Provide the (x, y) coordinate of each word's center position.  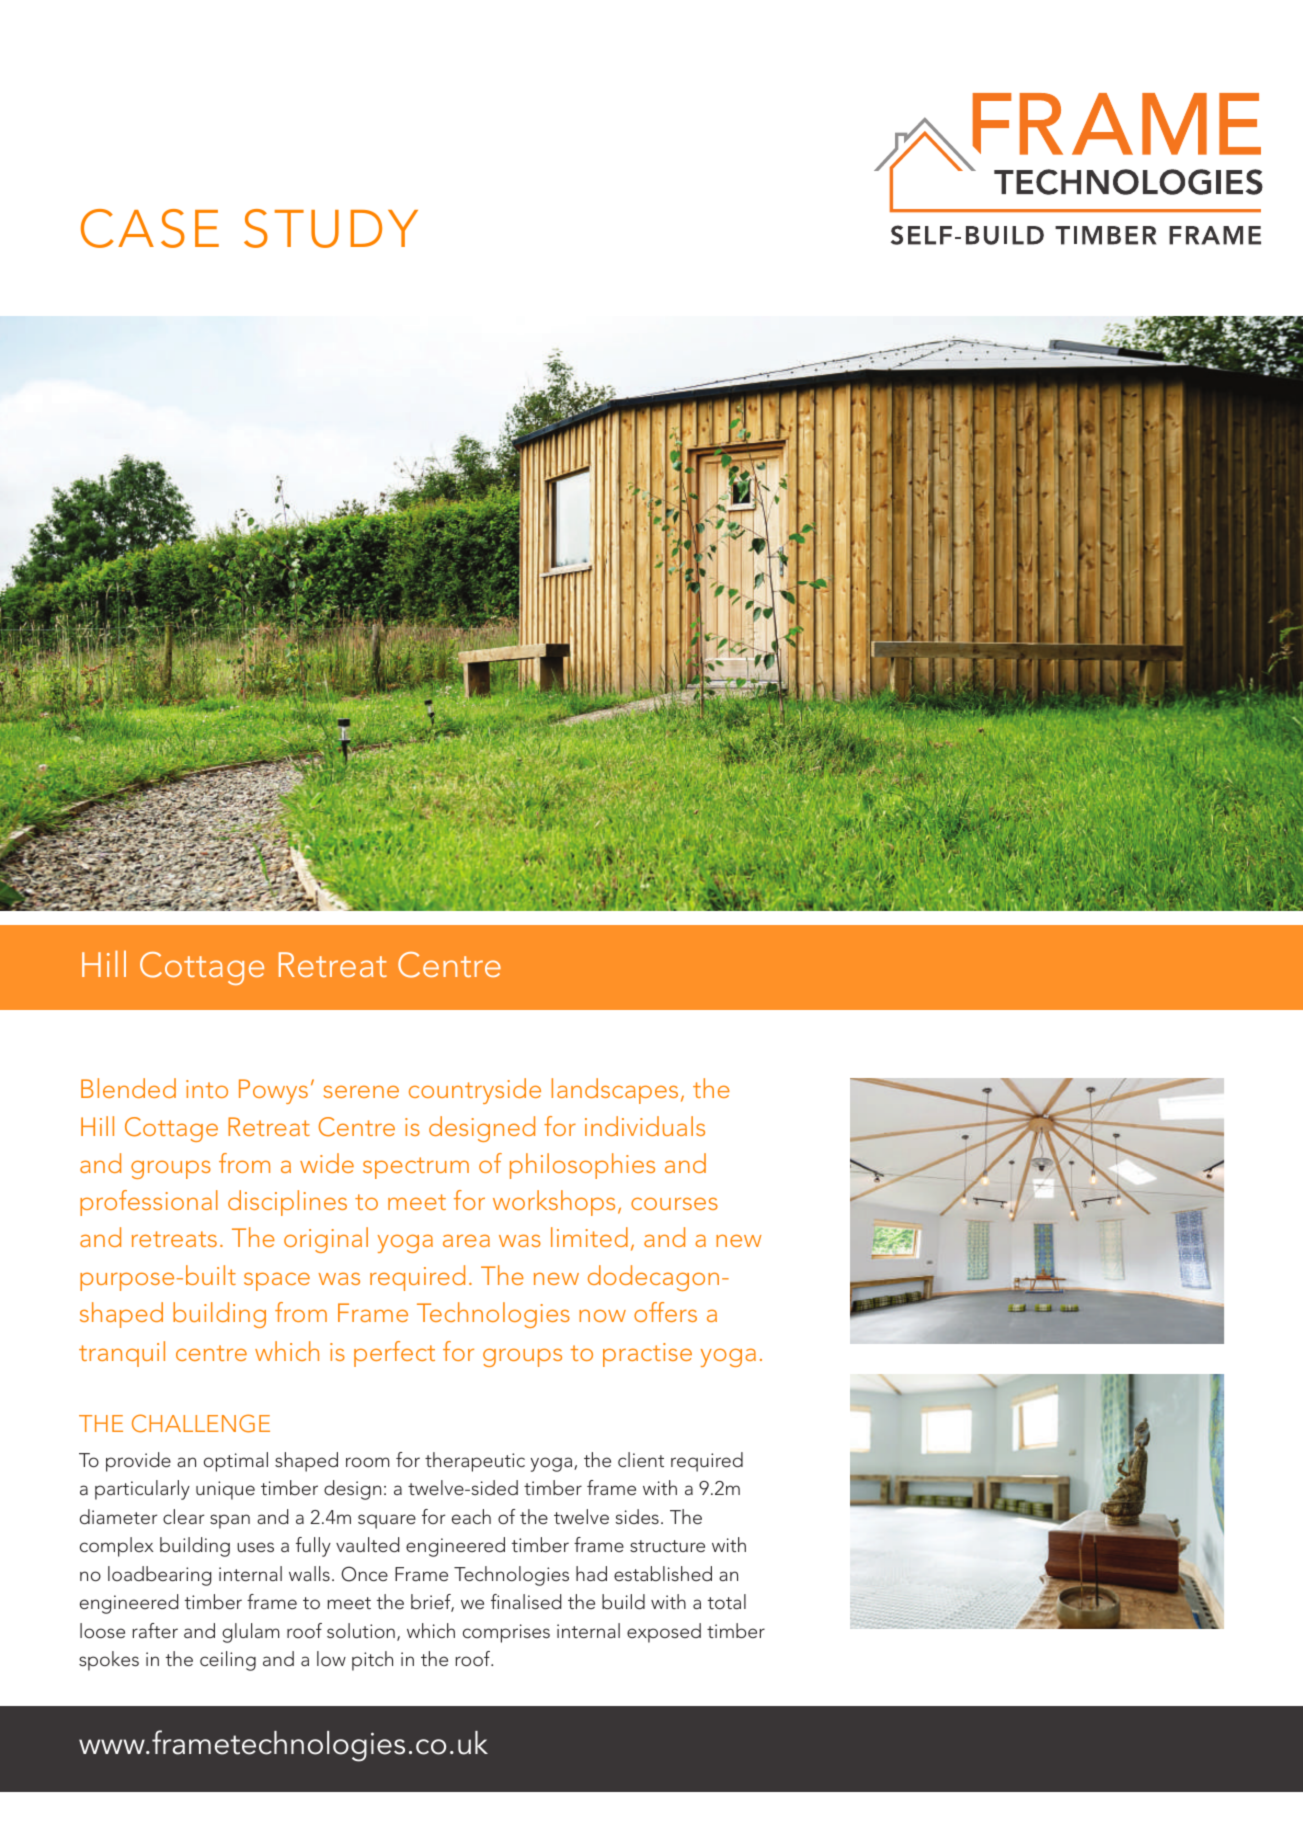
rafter (155, 1630)
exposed (664, 1633)
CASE (150, 228)
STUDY (331, 228)
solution (361, 1630)
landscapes (615, 1091)
